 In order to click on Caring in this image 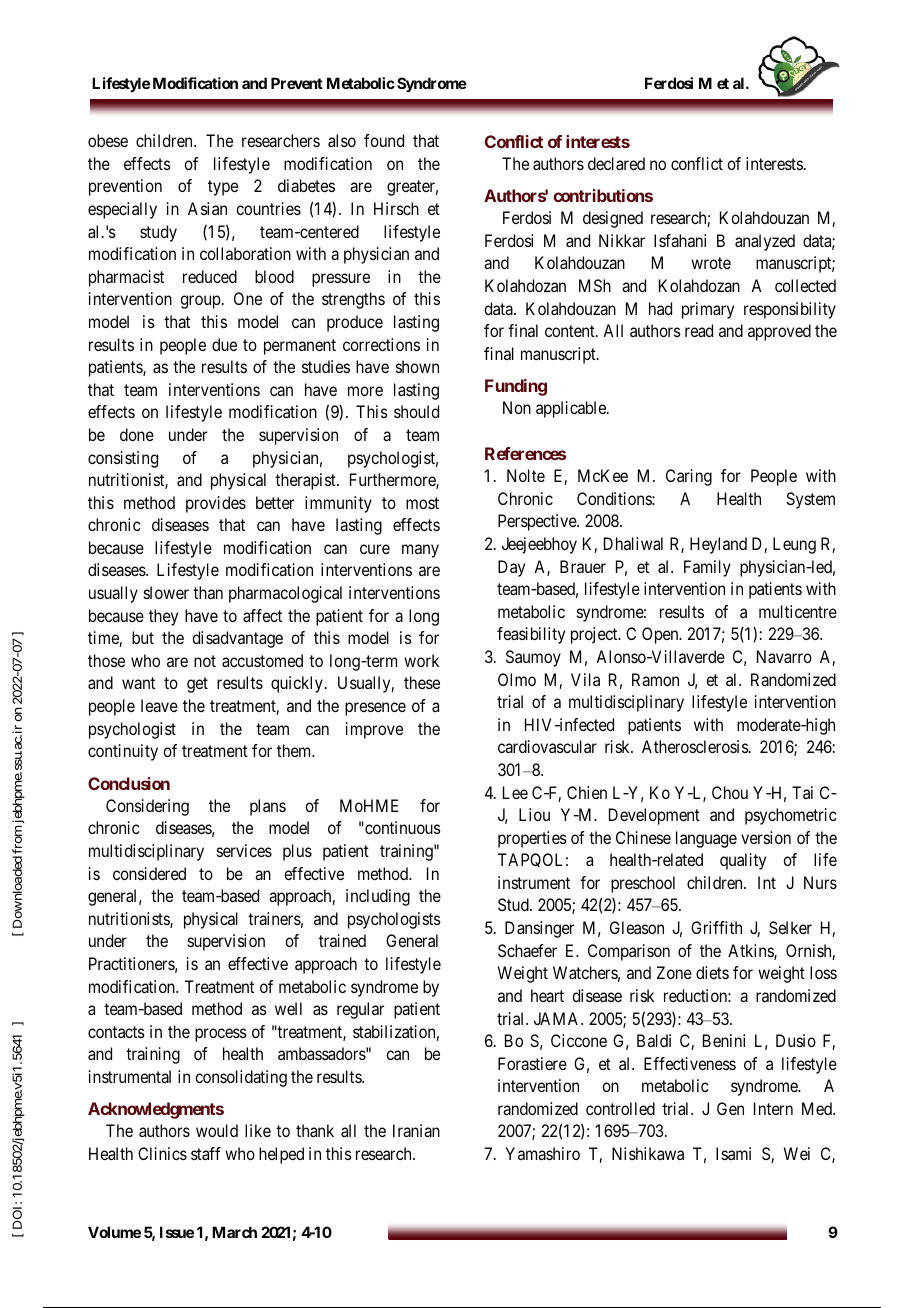, I will do `click(689, 477)`.
